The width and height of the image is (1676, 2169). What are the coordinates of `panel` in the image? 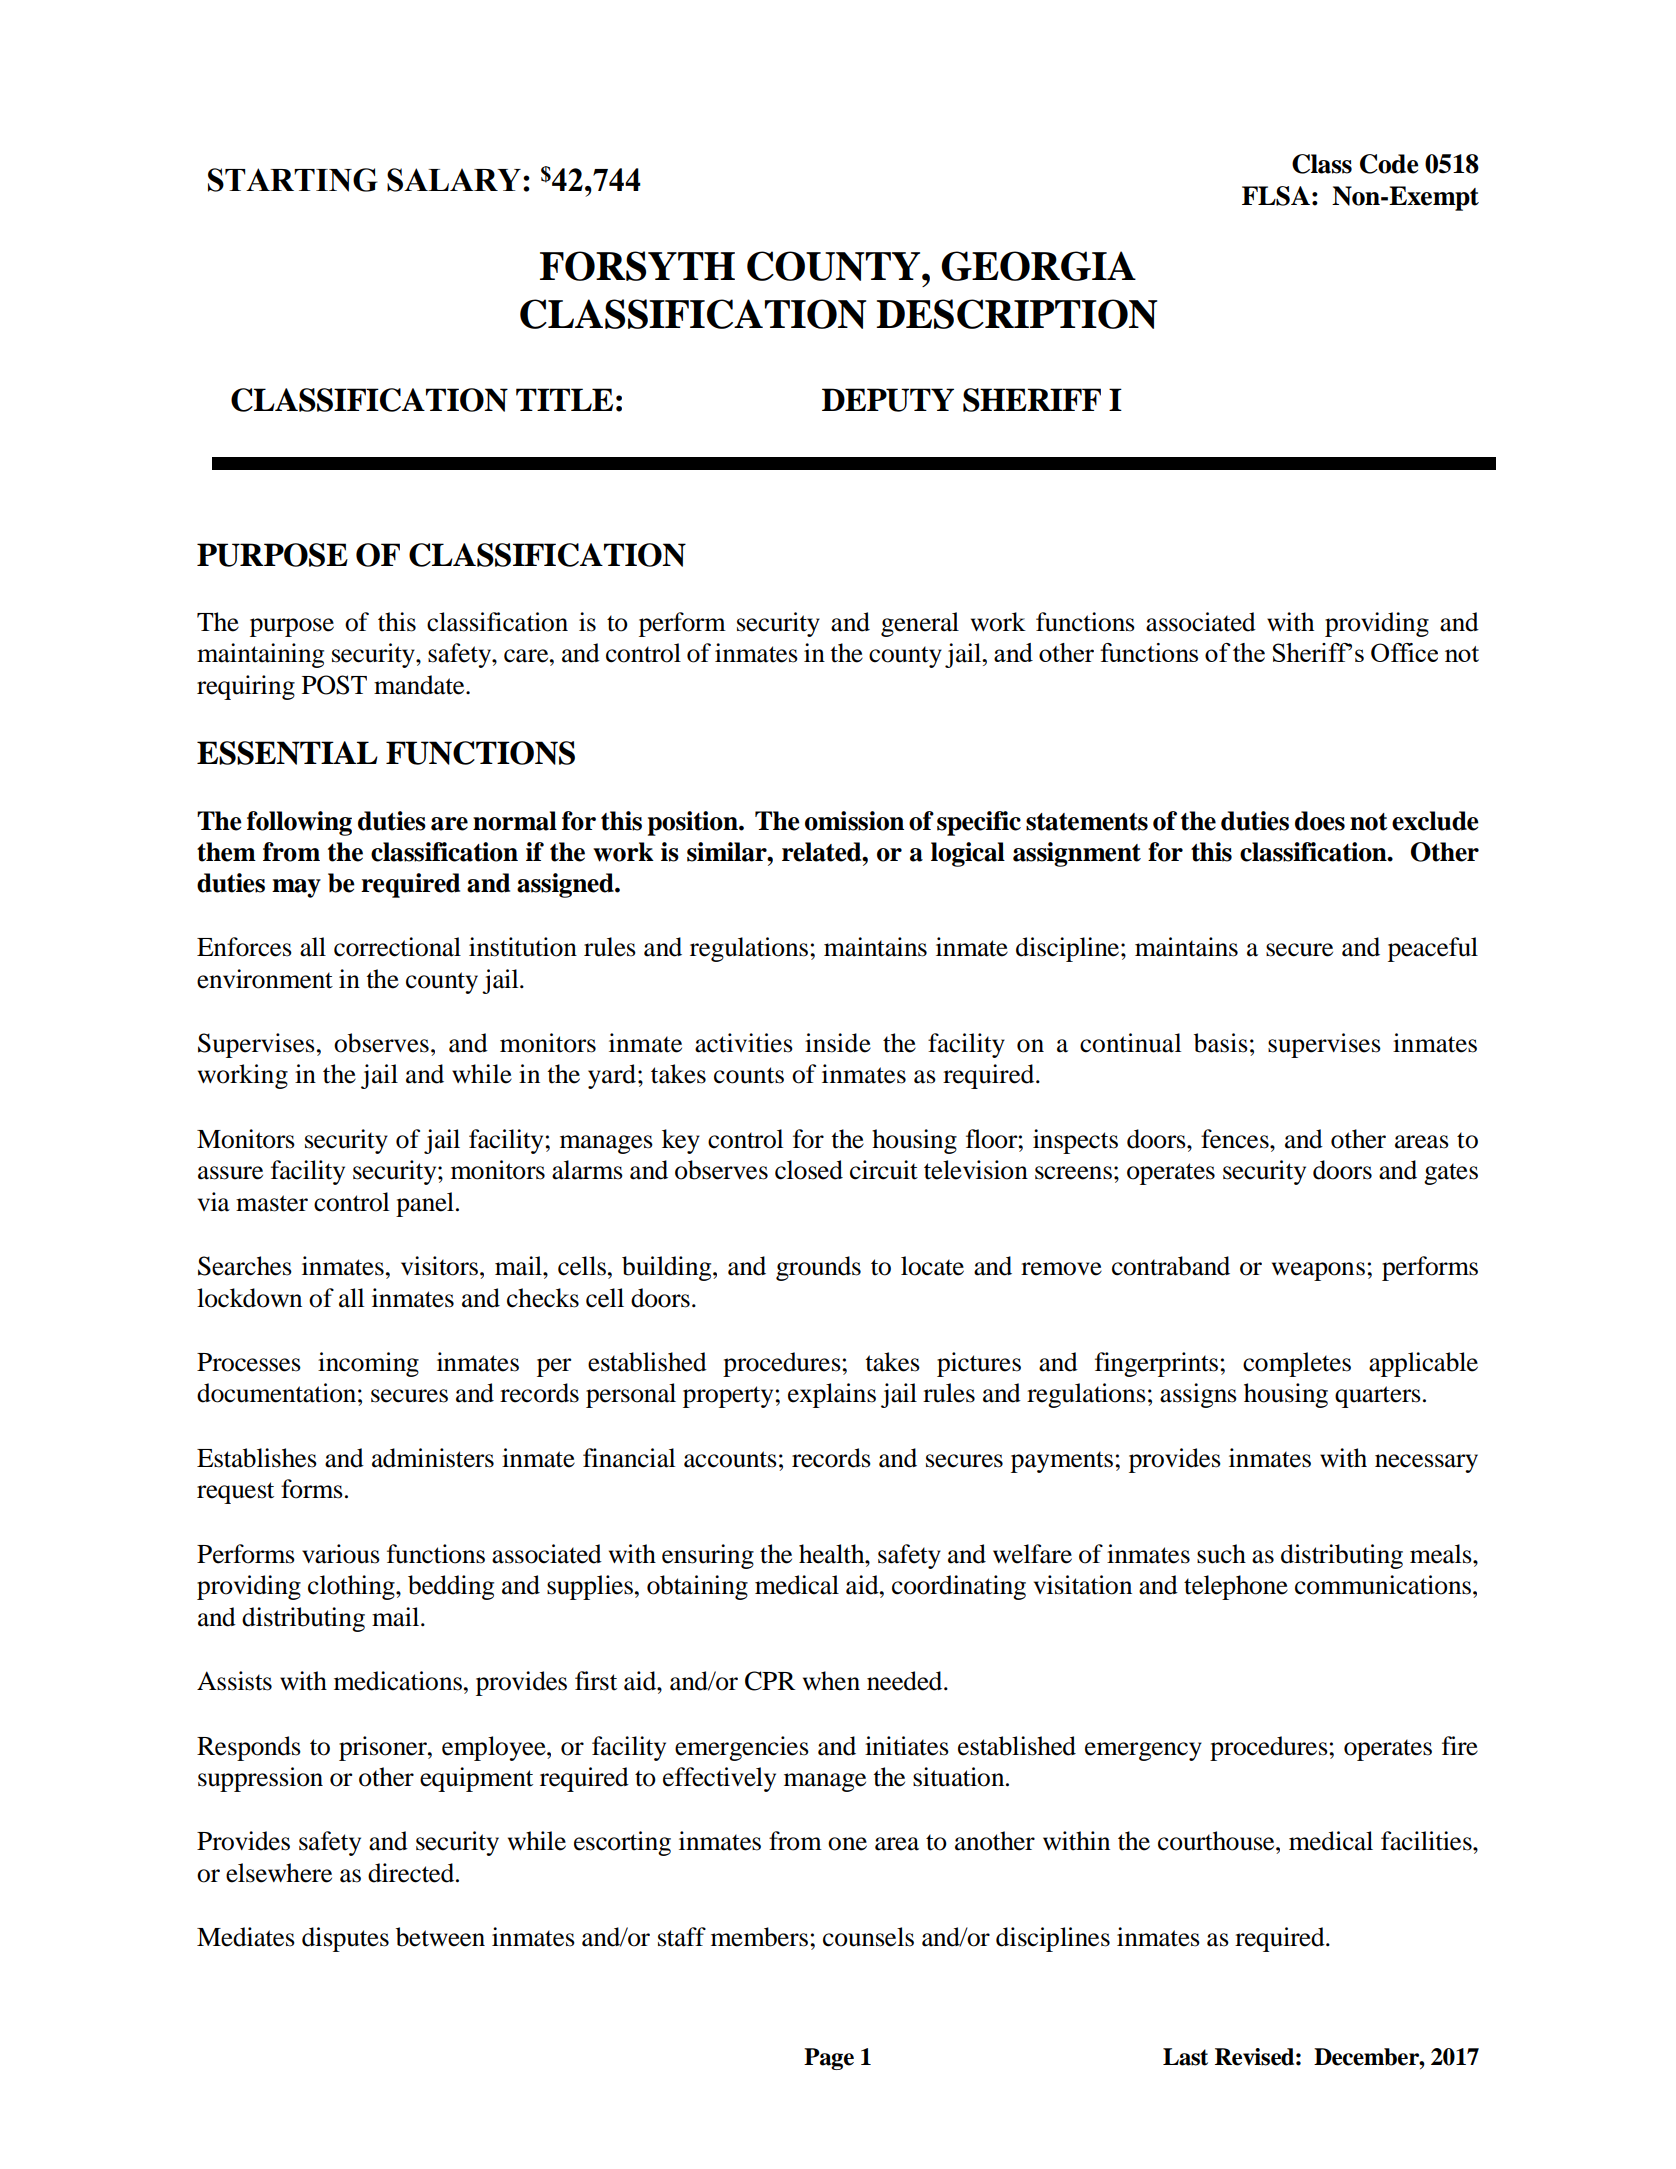 It's located at (425, 1204).
